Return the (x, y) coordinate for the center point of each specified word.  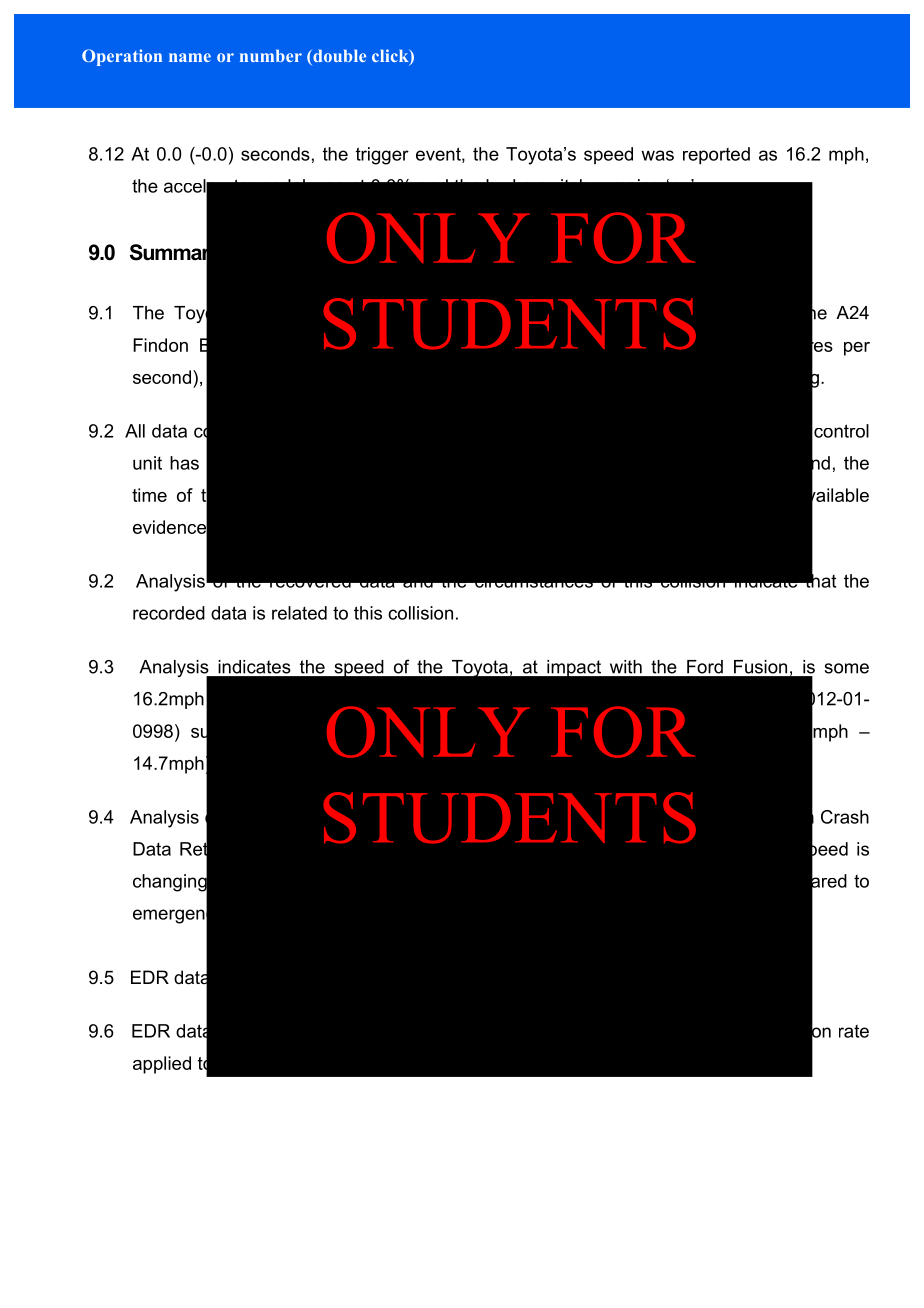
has (184, 463)
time (149, 495)
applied (162, 1065)
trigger (382, 156)
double (338, 57)
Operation (122, 57)
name (190, 57)
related (299, 613)
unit (147, 463)
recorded (169, 613)
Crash (845, 817)
